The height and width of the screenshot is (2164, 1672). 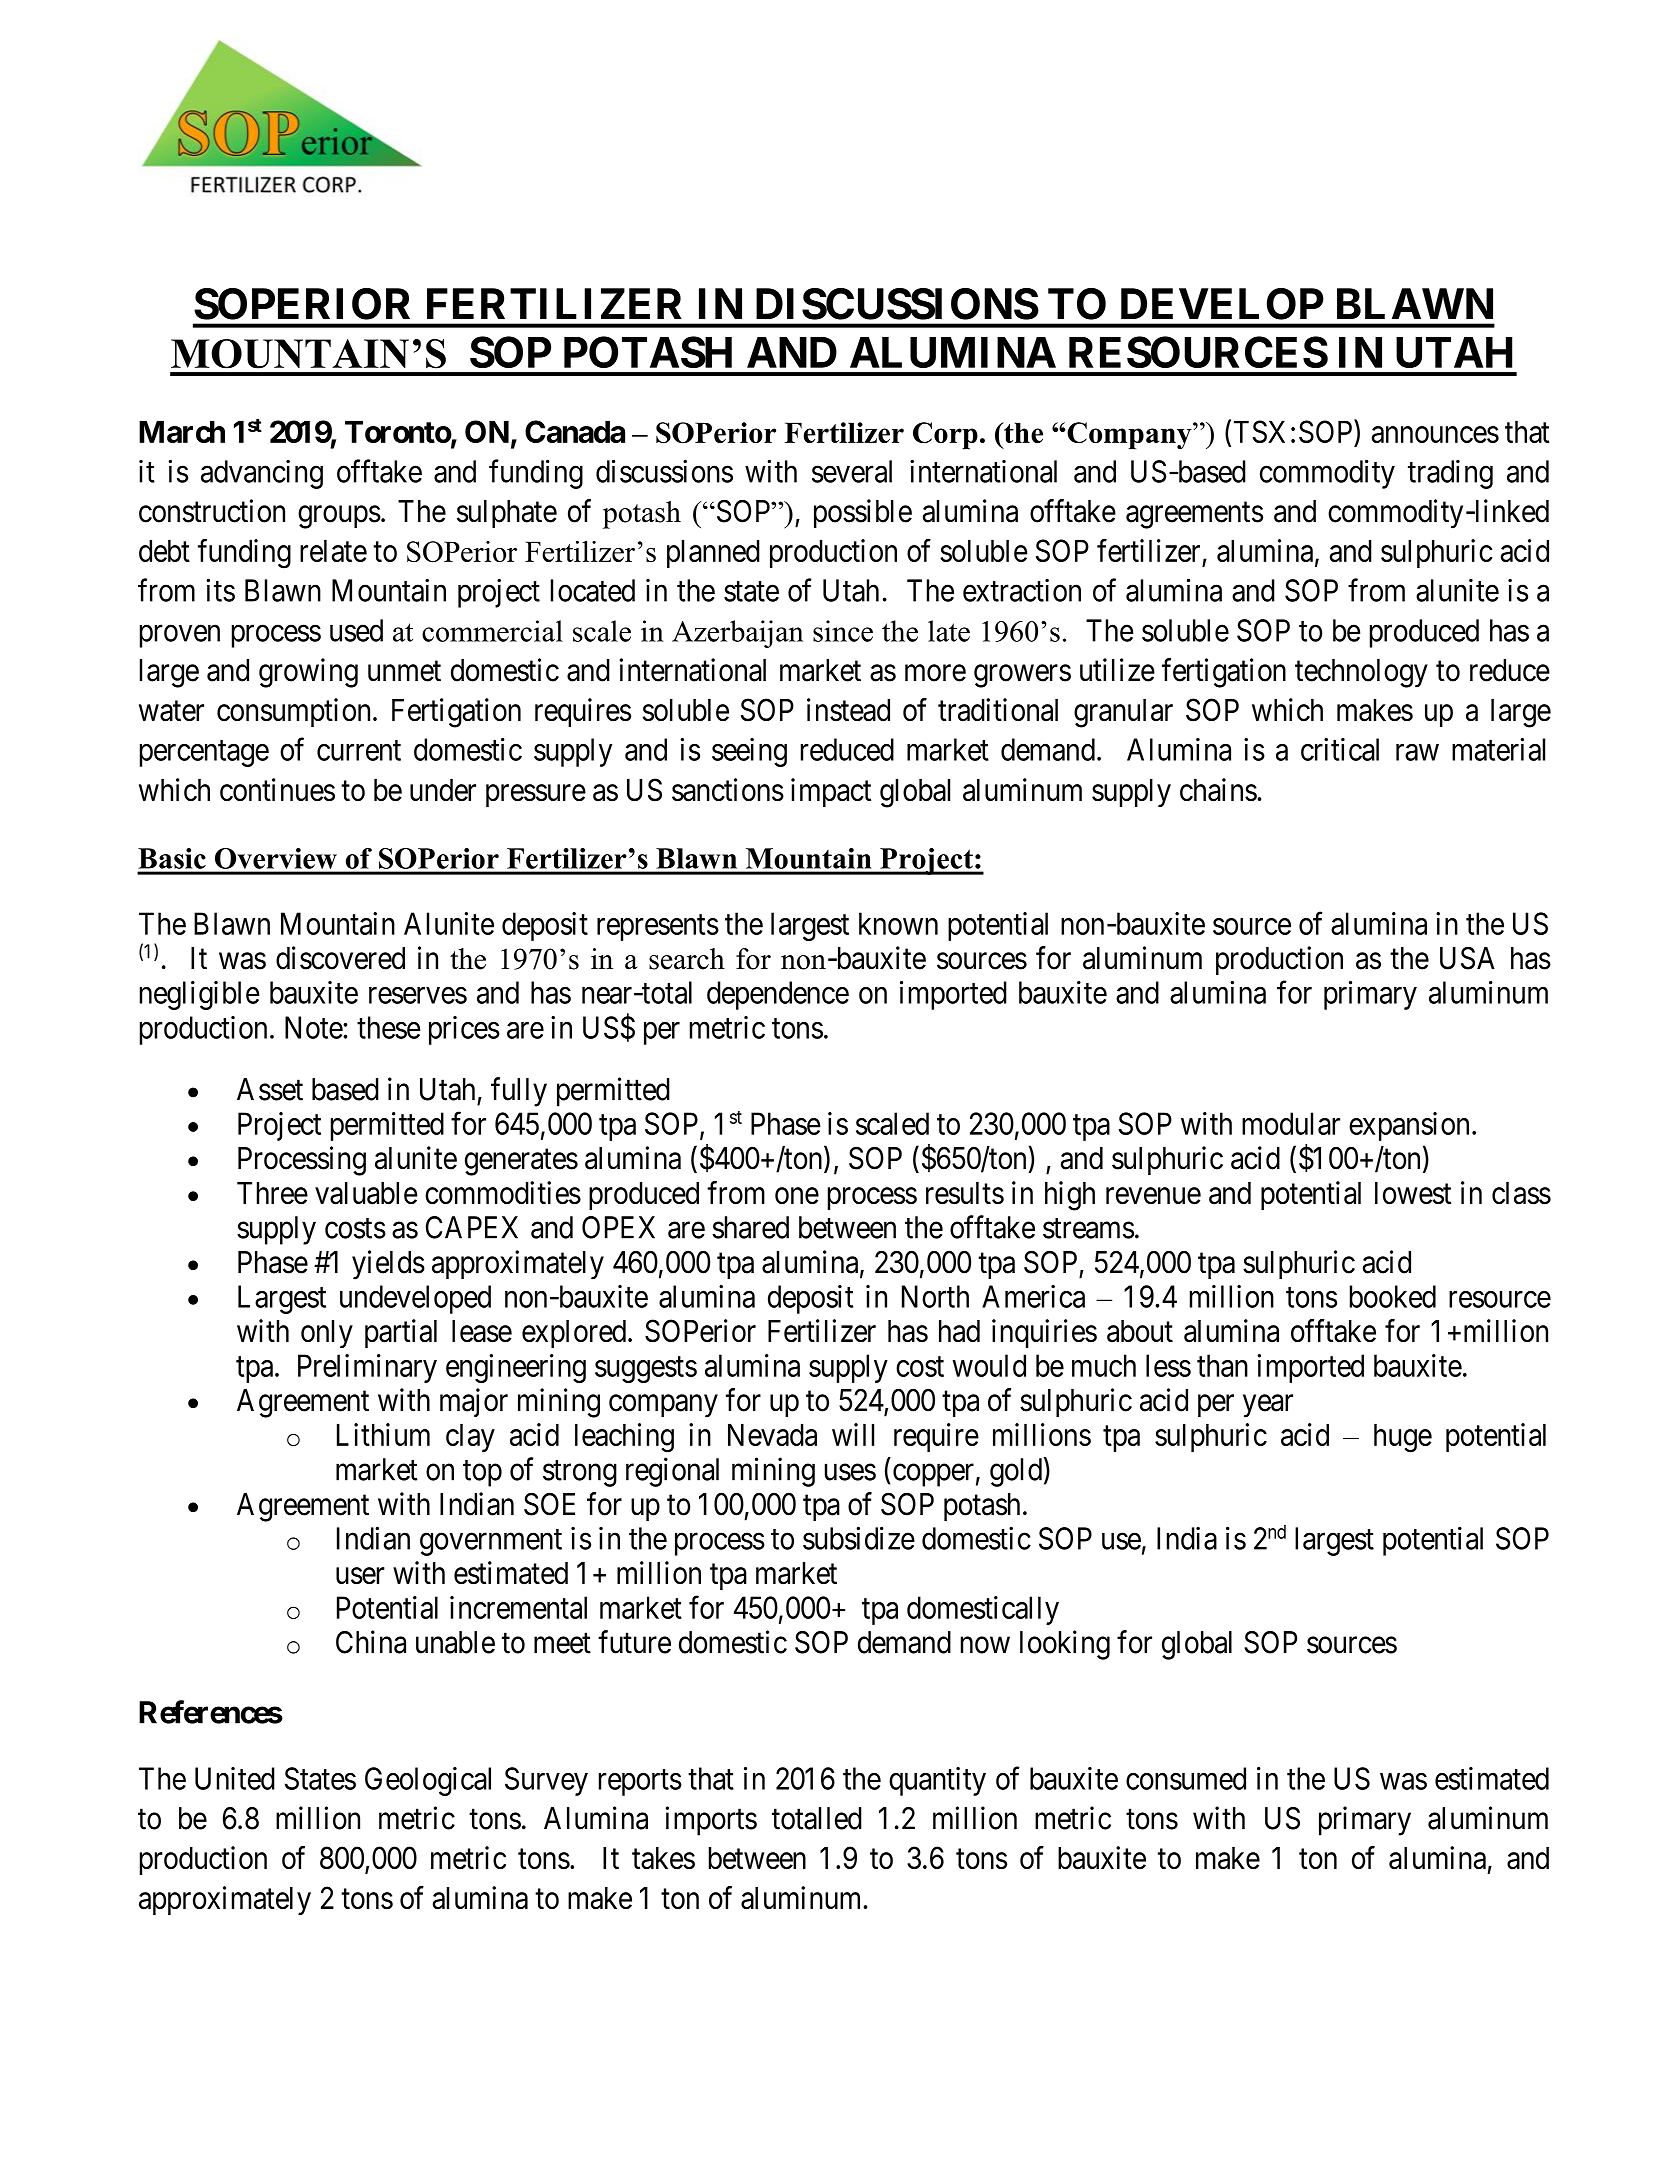 I want to click on only, so click(x=327, y=1334).
